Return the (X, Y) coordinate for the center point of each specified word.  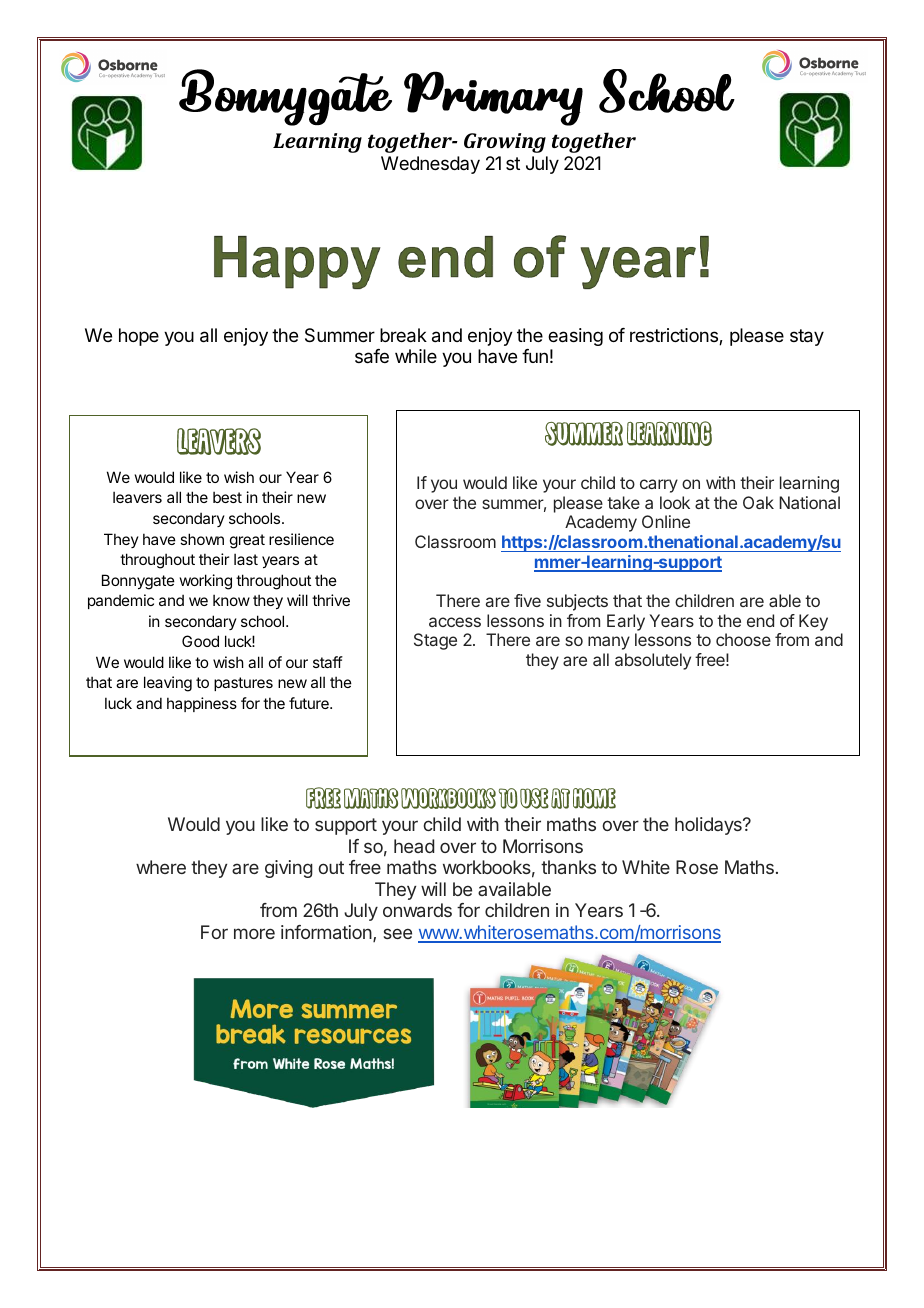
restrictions (675, 336)
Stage (435, 641)
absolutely (653, 661)
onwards (417, 910)
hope (139, 337)
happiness (202, 704)
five (527, 600)
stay (807, 337)
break (403, 335)
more (254, 933)
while (416, 356)
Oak (758, 502)
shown (202, 539)
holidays (709, 826)
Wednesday (430, 165)
